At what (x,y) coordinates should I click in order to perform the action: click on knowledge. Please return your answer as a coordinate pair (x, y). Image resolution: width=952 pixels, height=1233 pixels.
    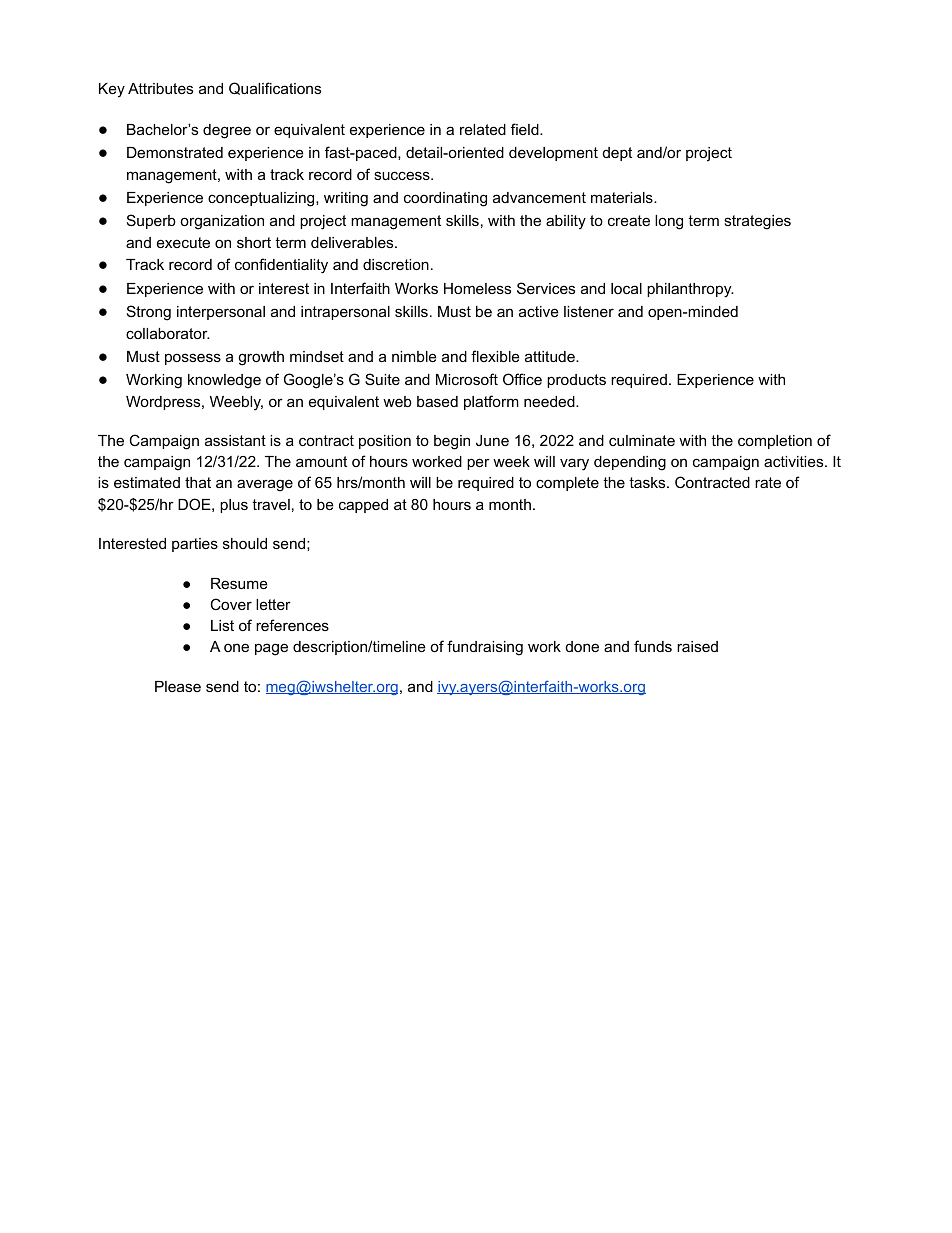
    Looking at the image, I should click on (224, 381).
